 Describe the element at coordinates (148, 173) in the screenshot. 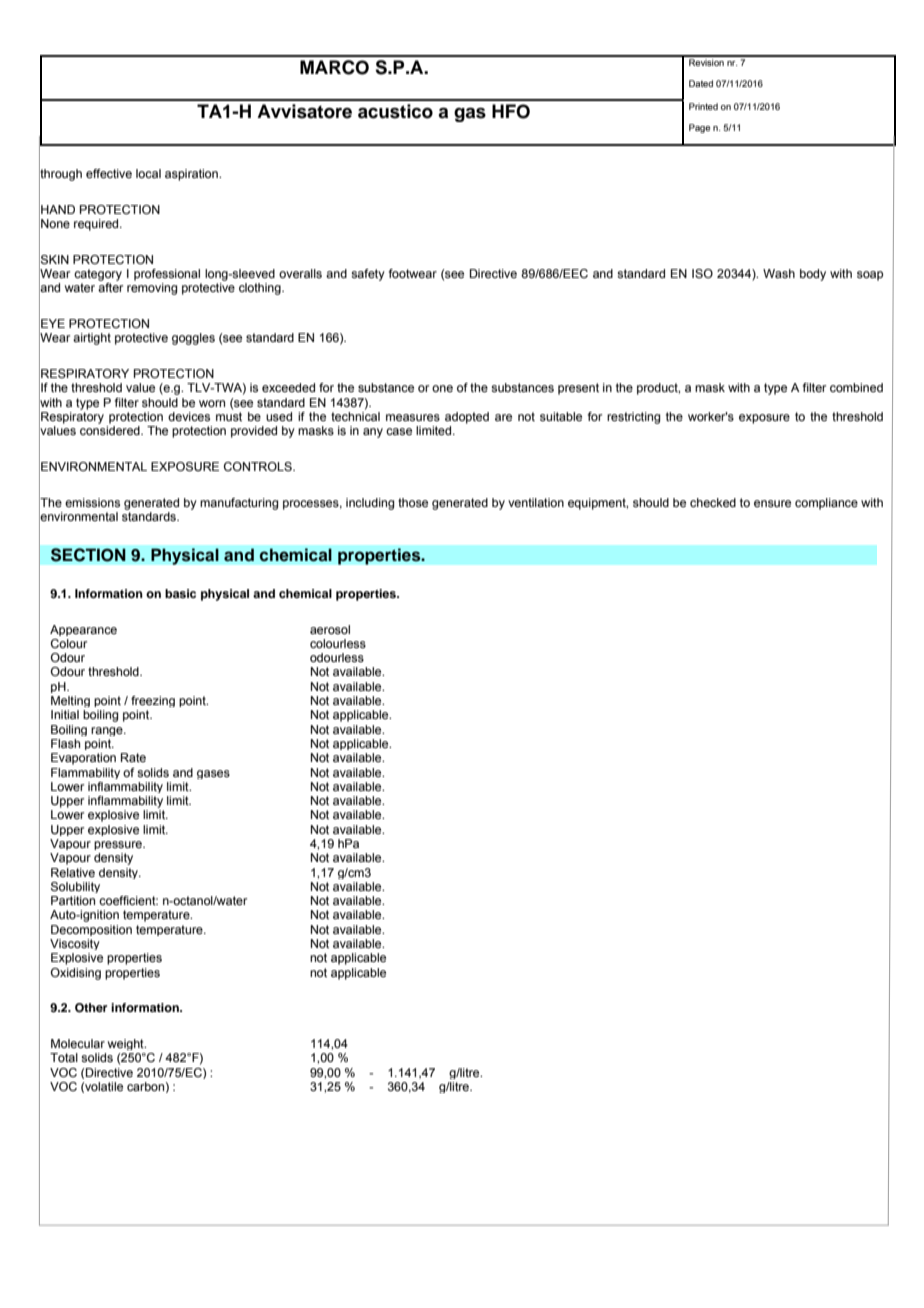

I see `local` at that location.
